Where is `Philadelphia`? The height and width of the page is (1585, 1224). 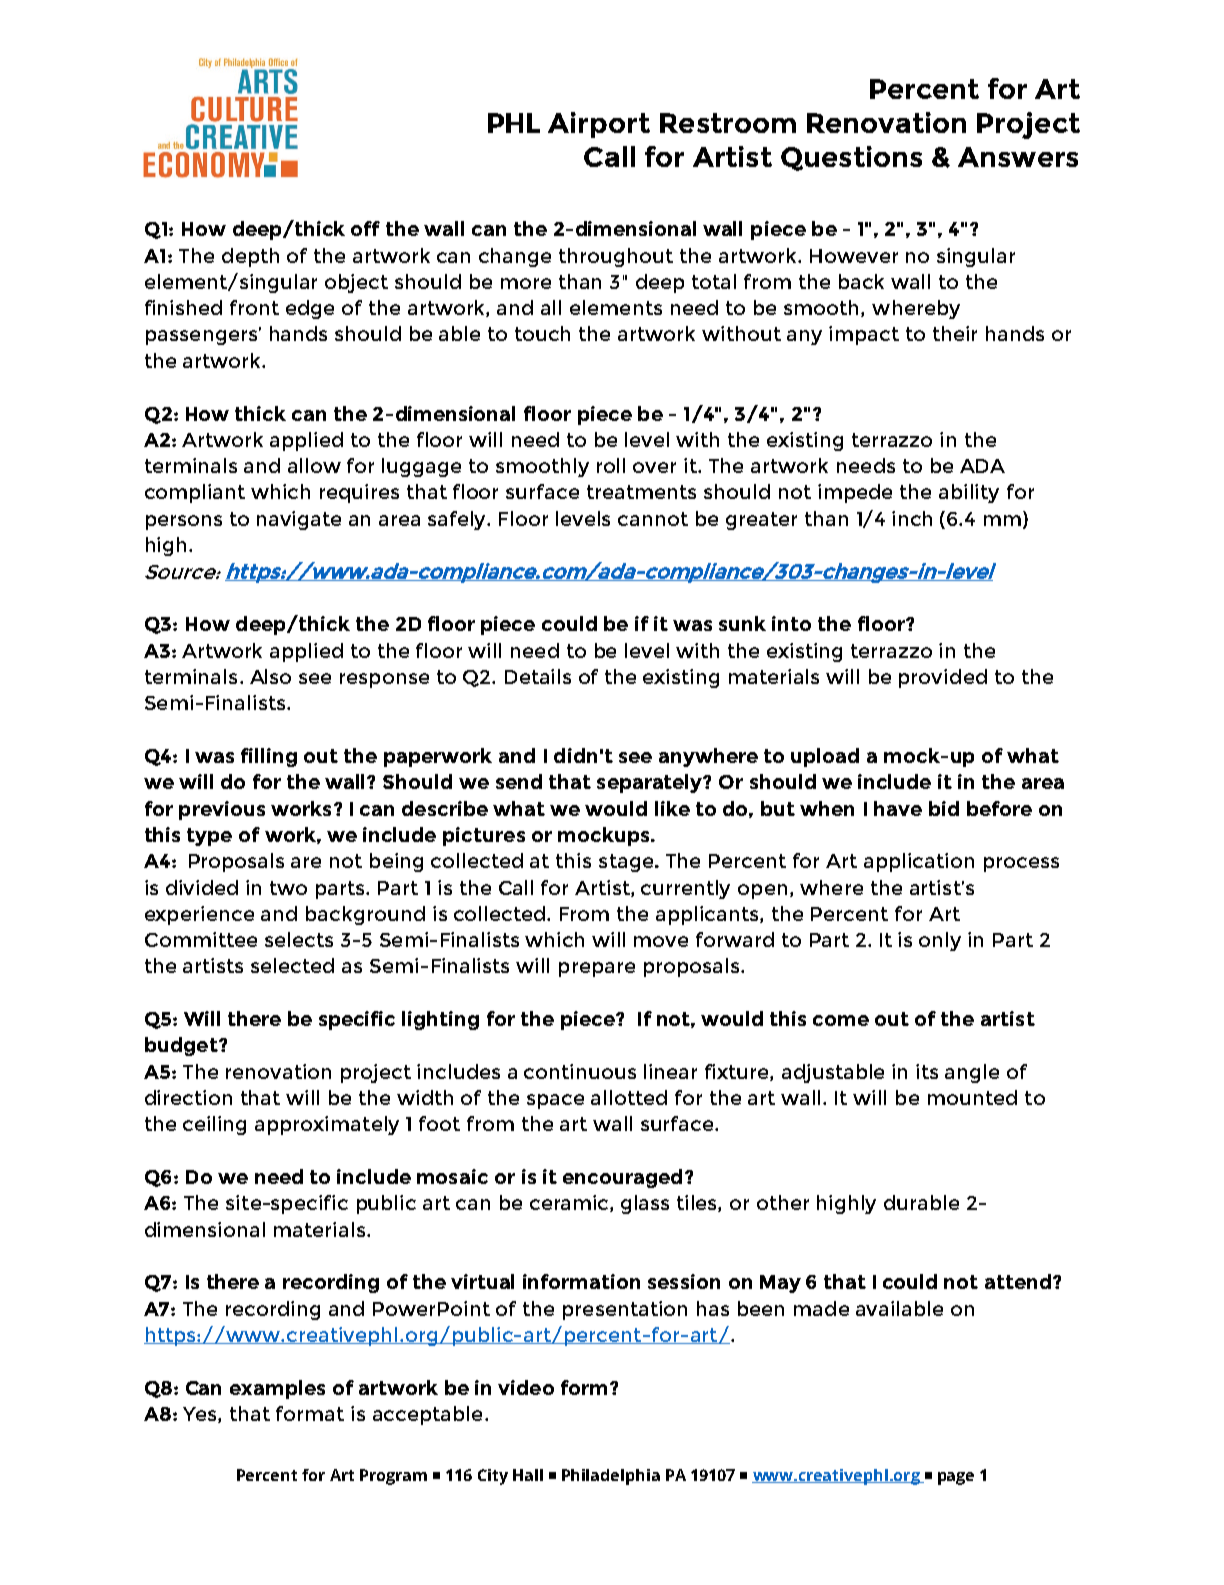
Philadelphia is located at coordinates (611, 1477).
